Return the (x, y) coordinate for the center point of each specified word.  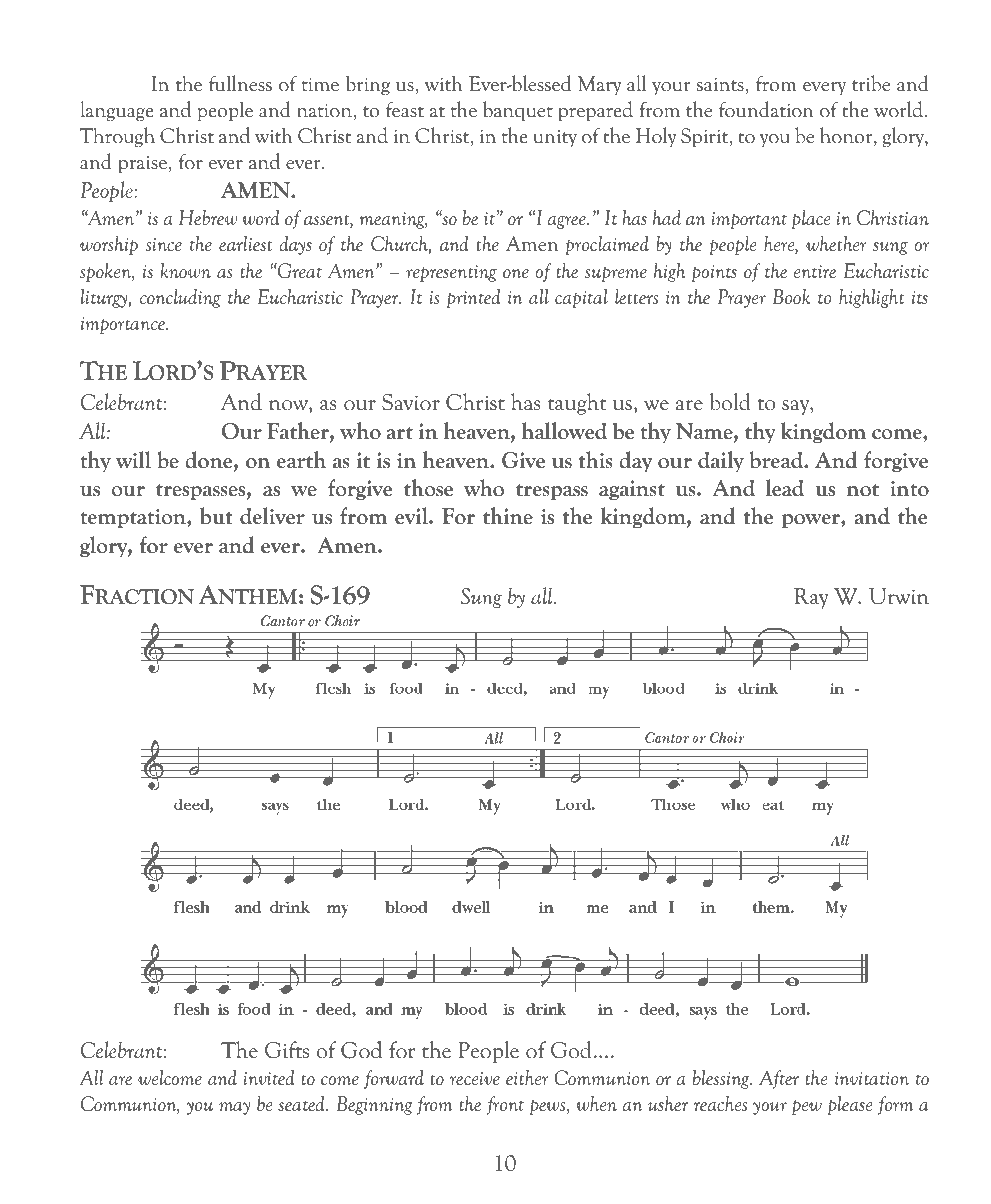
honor (847, 136)
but (216, 516)
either (527, 1077)
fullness (240, 83)
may (234, 1108)
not (863, 490)
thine (508, 516)
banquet (518, 111)
